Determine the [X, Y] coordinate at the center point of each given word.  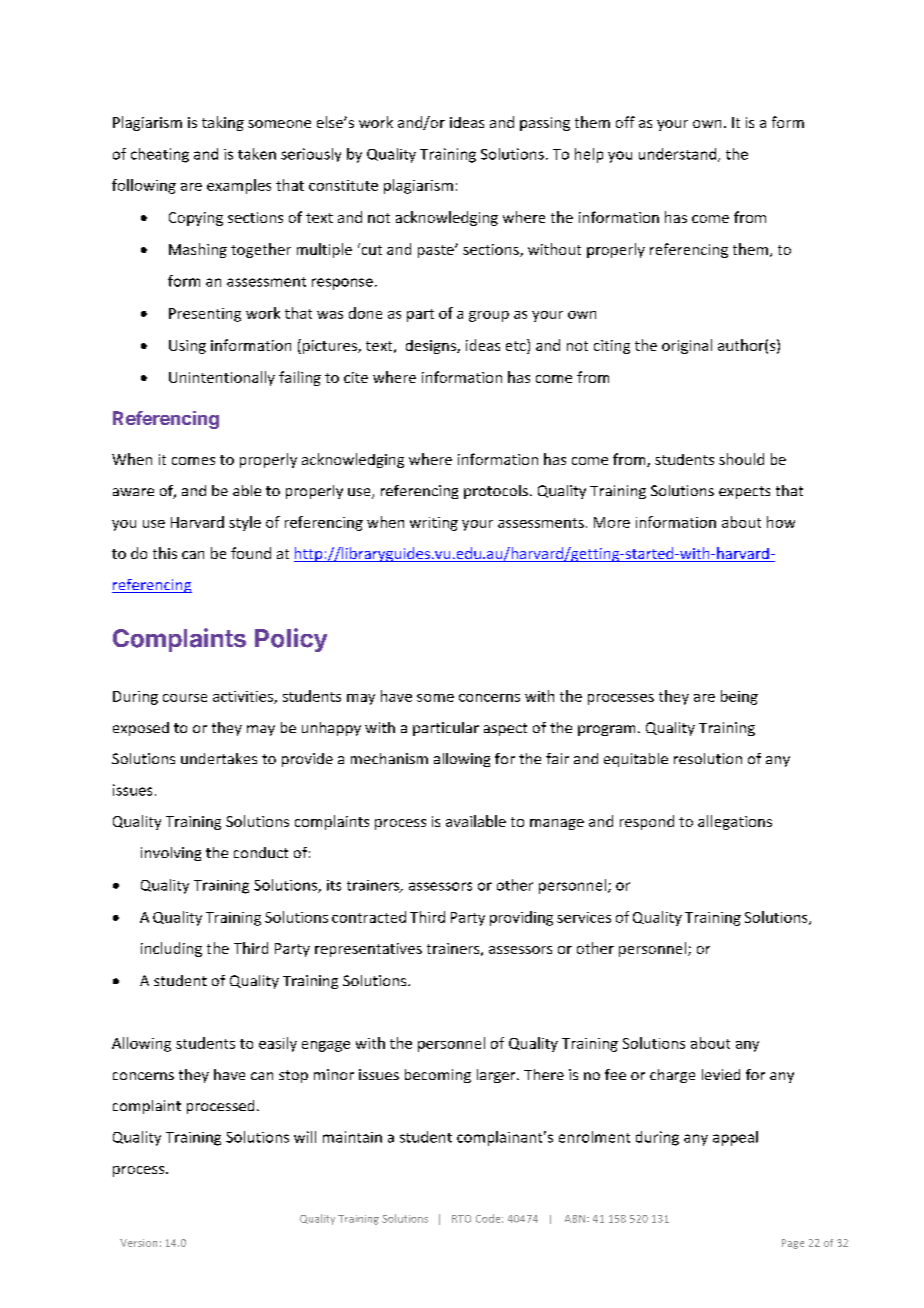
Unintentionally [222, 378]
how [781, 522]
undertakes [219, 758]
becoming [438, 1076]
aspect [505, 729]
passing [545, 124]
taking [223, 123]
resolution [708, 758]
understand [679, 155]
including [171, 949]
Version [138, 1243]
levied [721, 1074]
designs [432, 347]
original [687, 346]
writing [434, 524]
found [251, 553]
